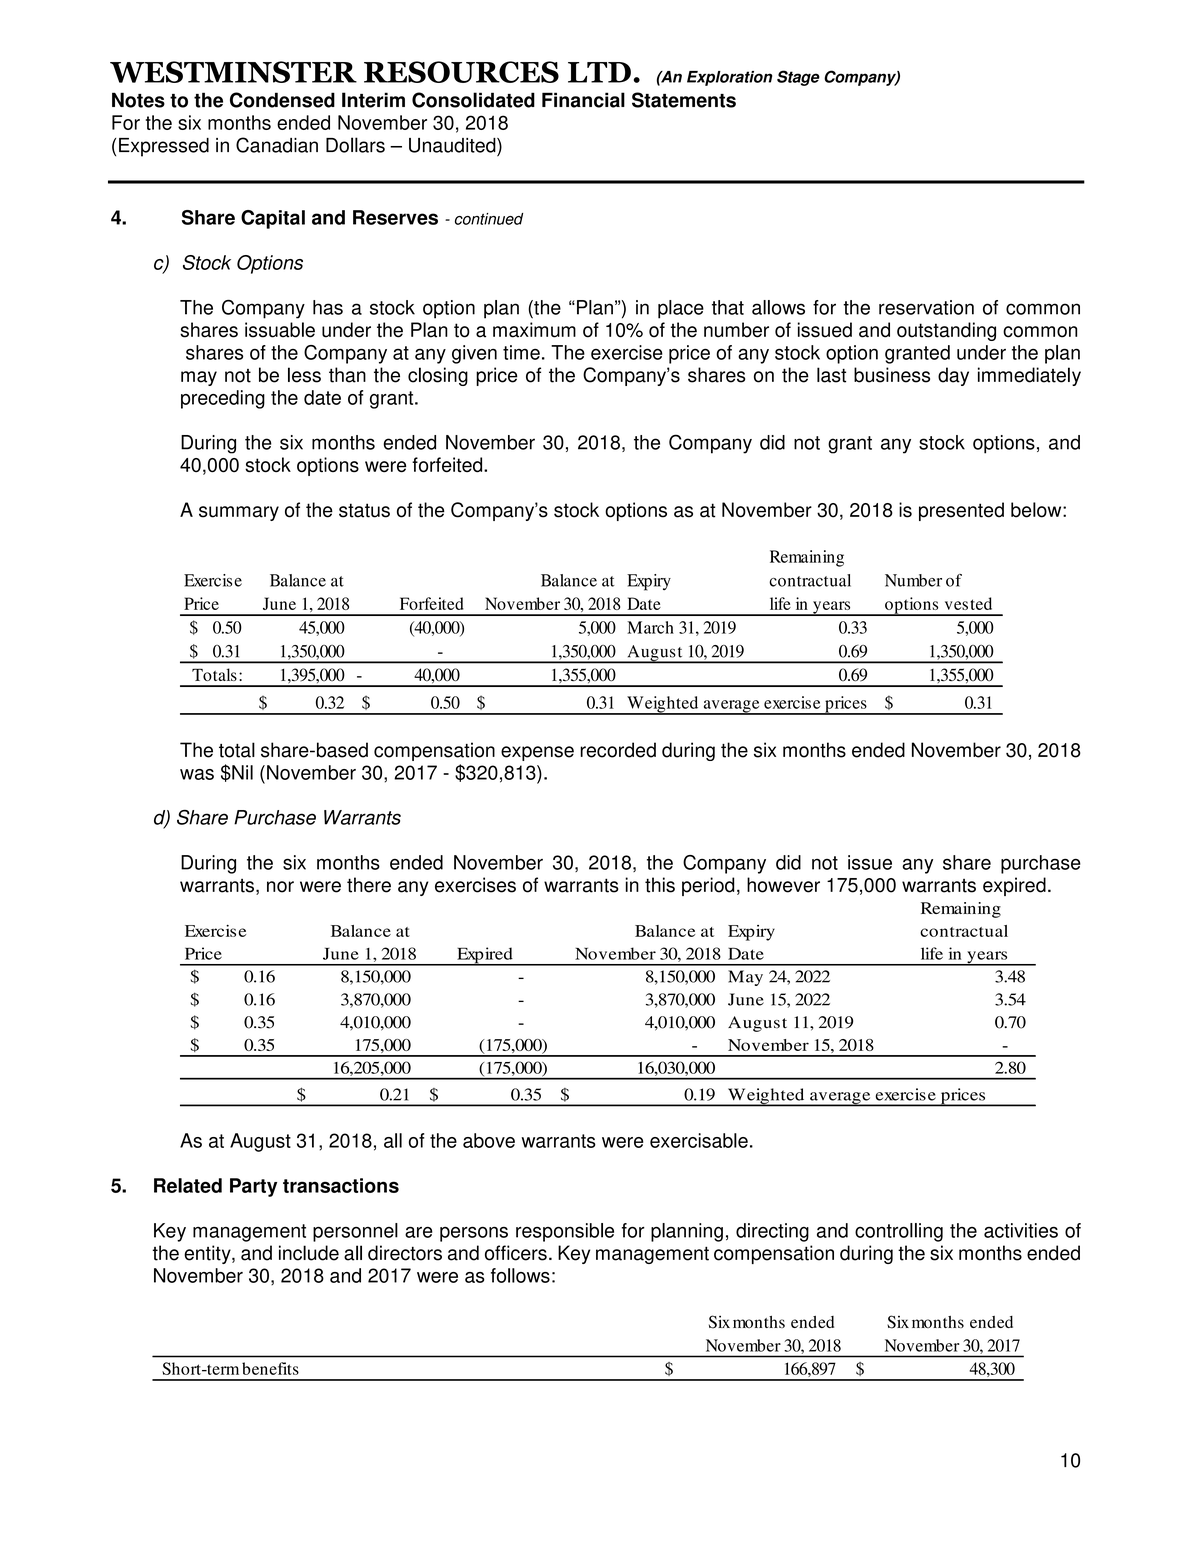  I want to click on time, so click(521, 352).
